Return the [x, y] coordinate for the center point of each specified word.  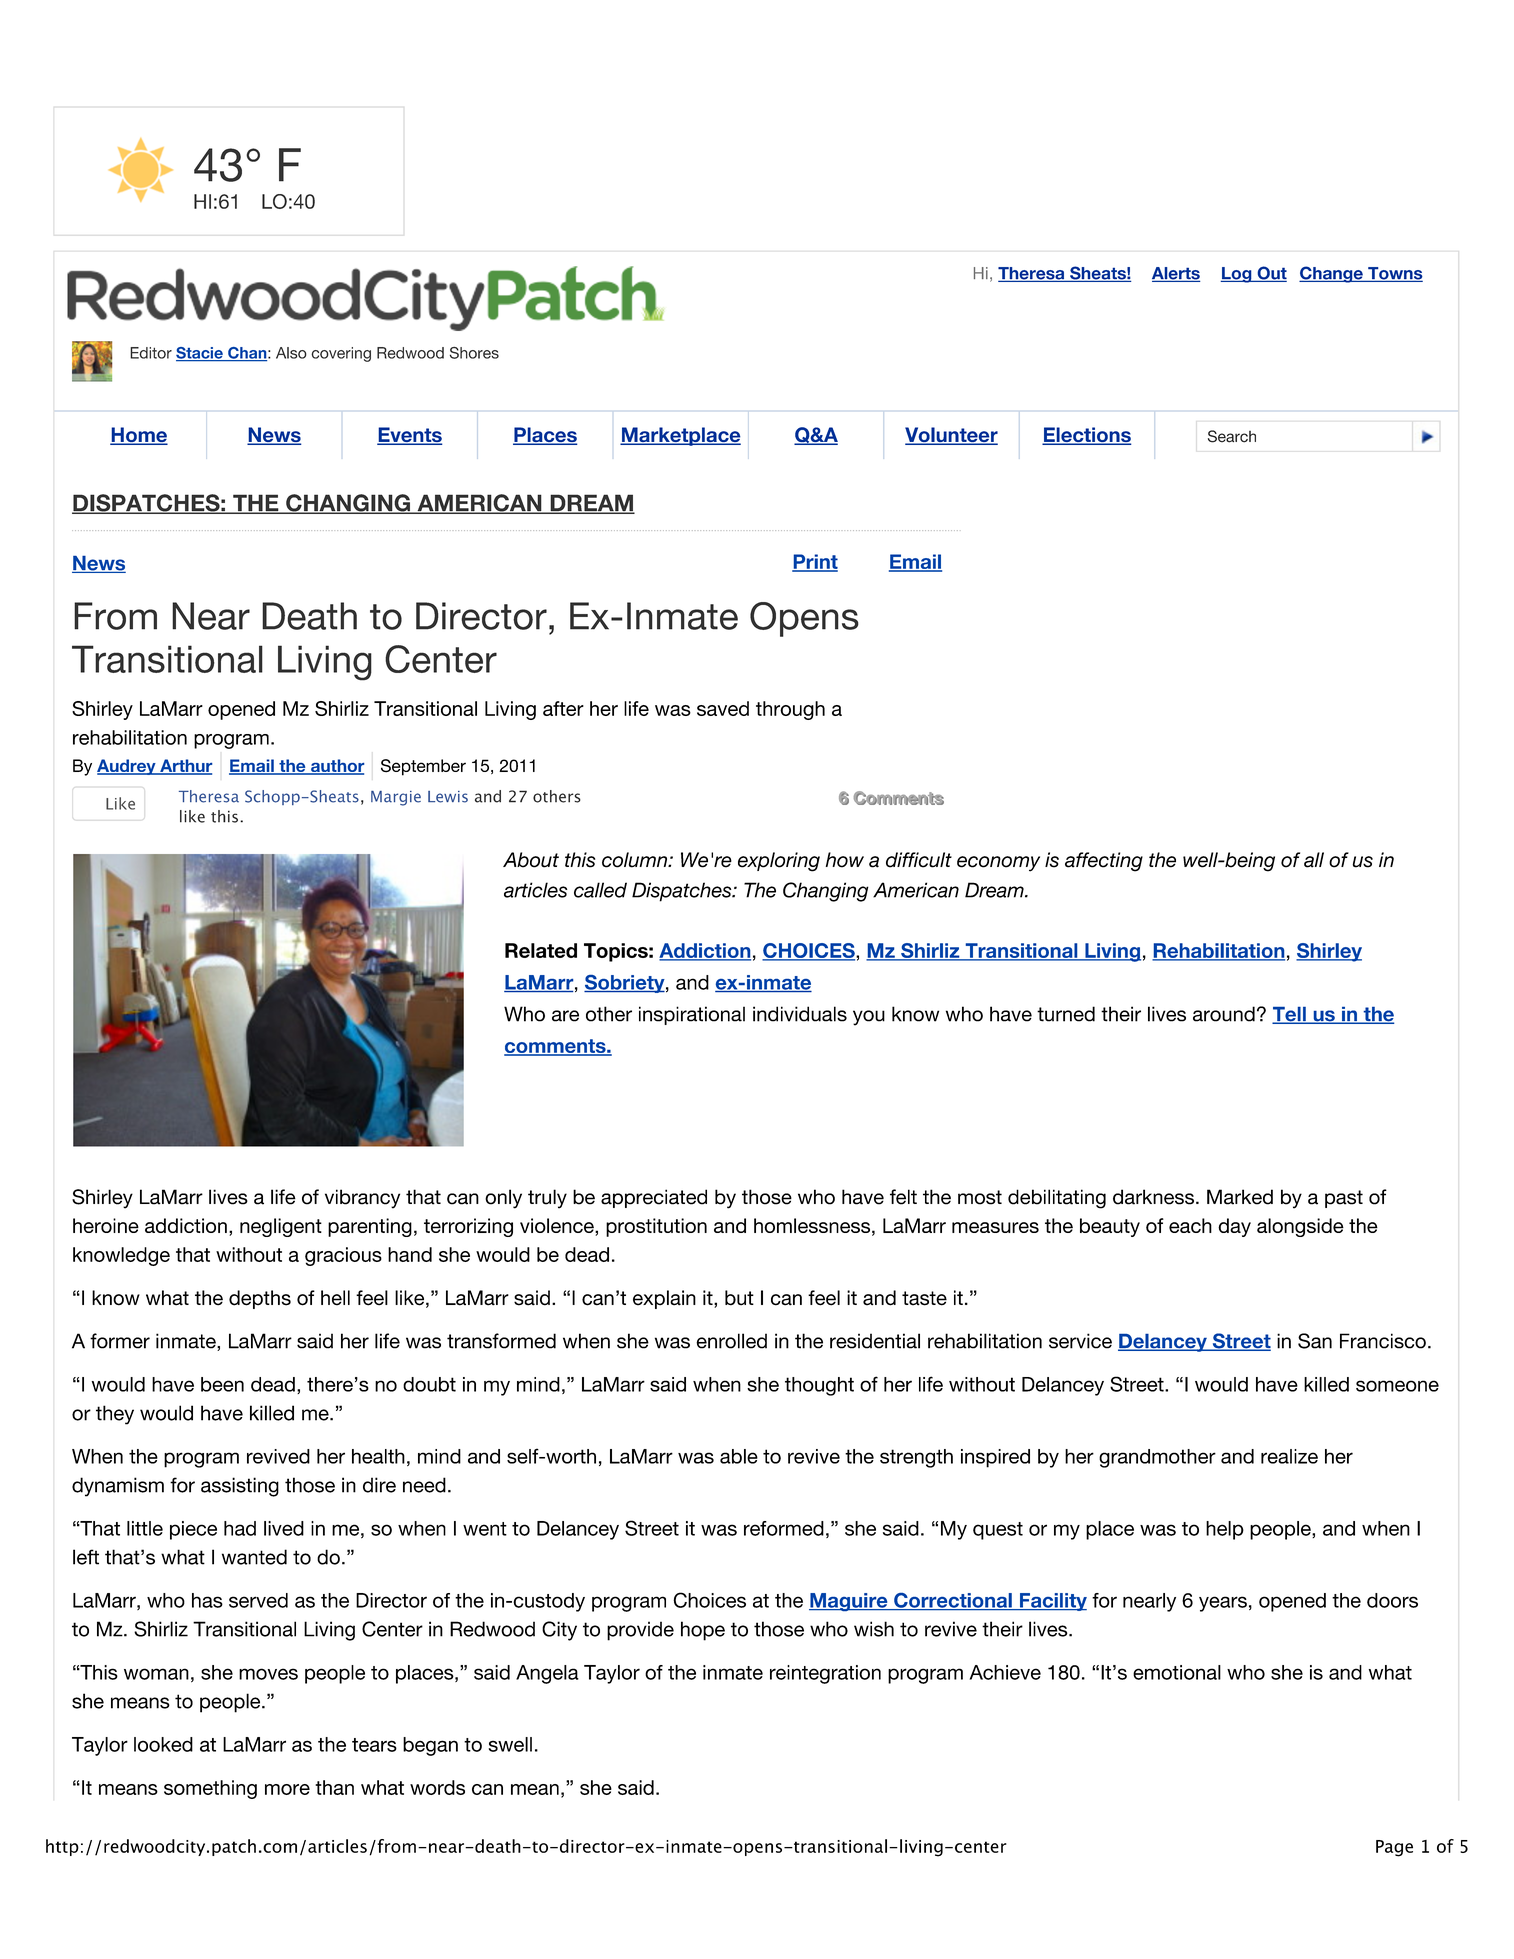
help [1225, 1530]
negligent [281, 1227]
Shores [474, 353]
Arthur [185, 767]
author [336, 767]
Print [815, 562]
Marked [1240, 1197]
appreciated [654, 1198]
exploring [779, 862]
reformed [784, 1528]
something [210, 1789]
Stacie [200, 354]
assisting [240, 1487]
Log [1237, 275]
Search [1232, 436]
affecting [1104, 862]
